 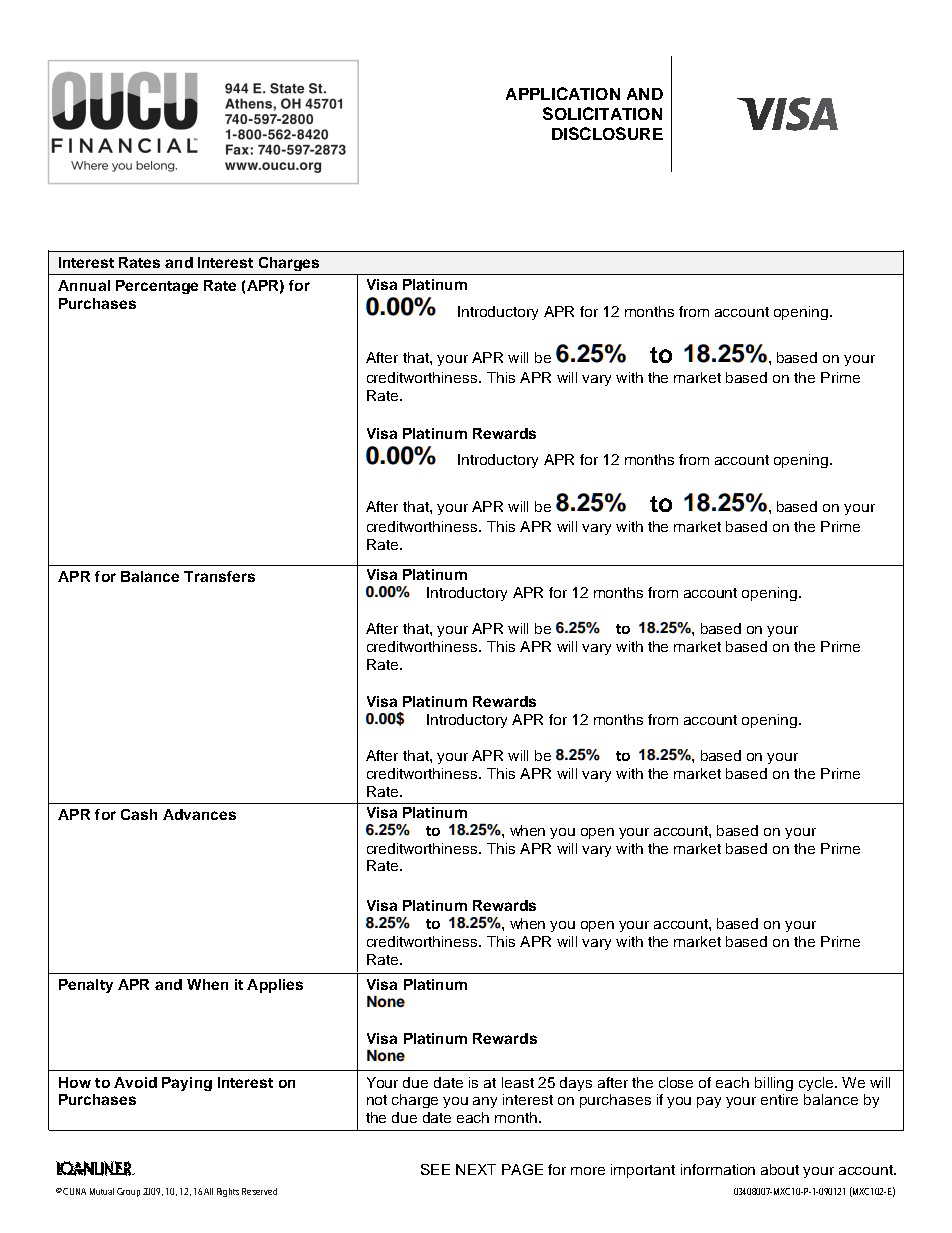 What do you see at coordinates (157, 287) in the document?
I see `Percentage` at bounding box center [157, 287].
